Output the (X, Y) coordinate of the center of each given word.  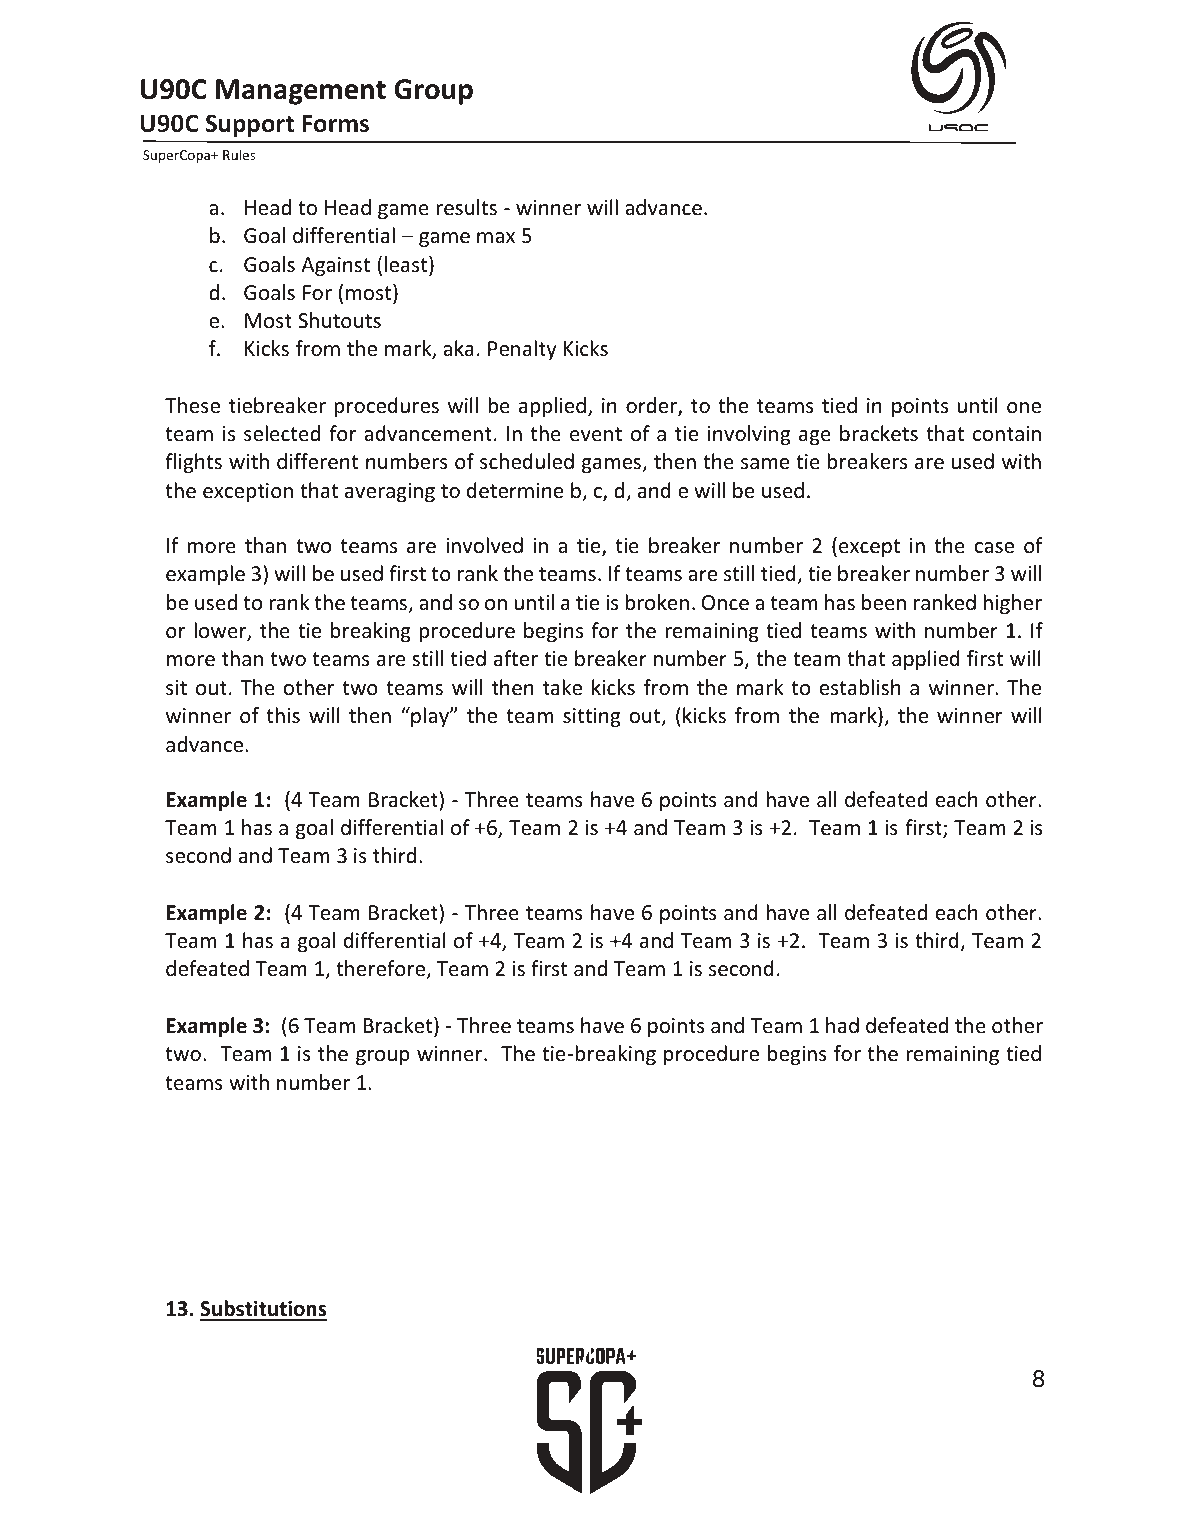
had (842, 1025)
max (496, 237)
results (466, 207)
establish (860, 687)
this (283, 715)
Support (250, 126)
